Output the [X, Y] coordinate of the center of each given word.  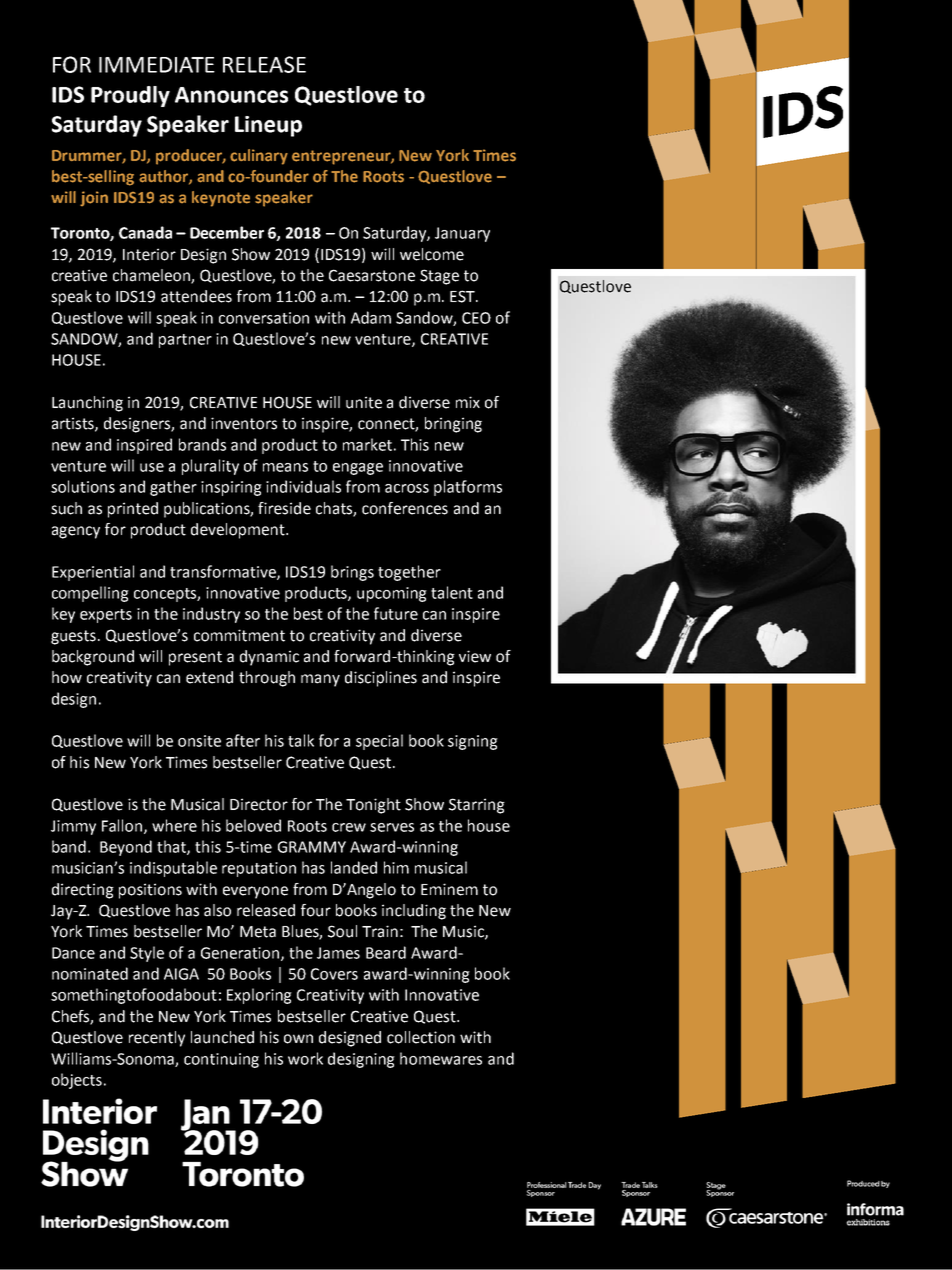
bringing [453, 425]
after [243, 740]
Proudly [130, 96]
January [462, 234]
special [379, 742]
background [93, 658]
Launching [87, 404]
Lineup [268, 126]
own [298, 1039]
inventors [244, 423]
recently [157, 1039]
